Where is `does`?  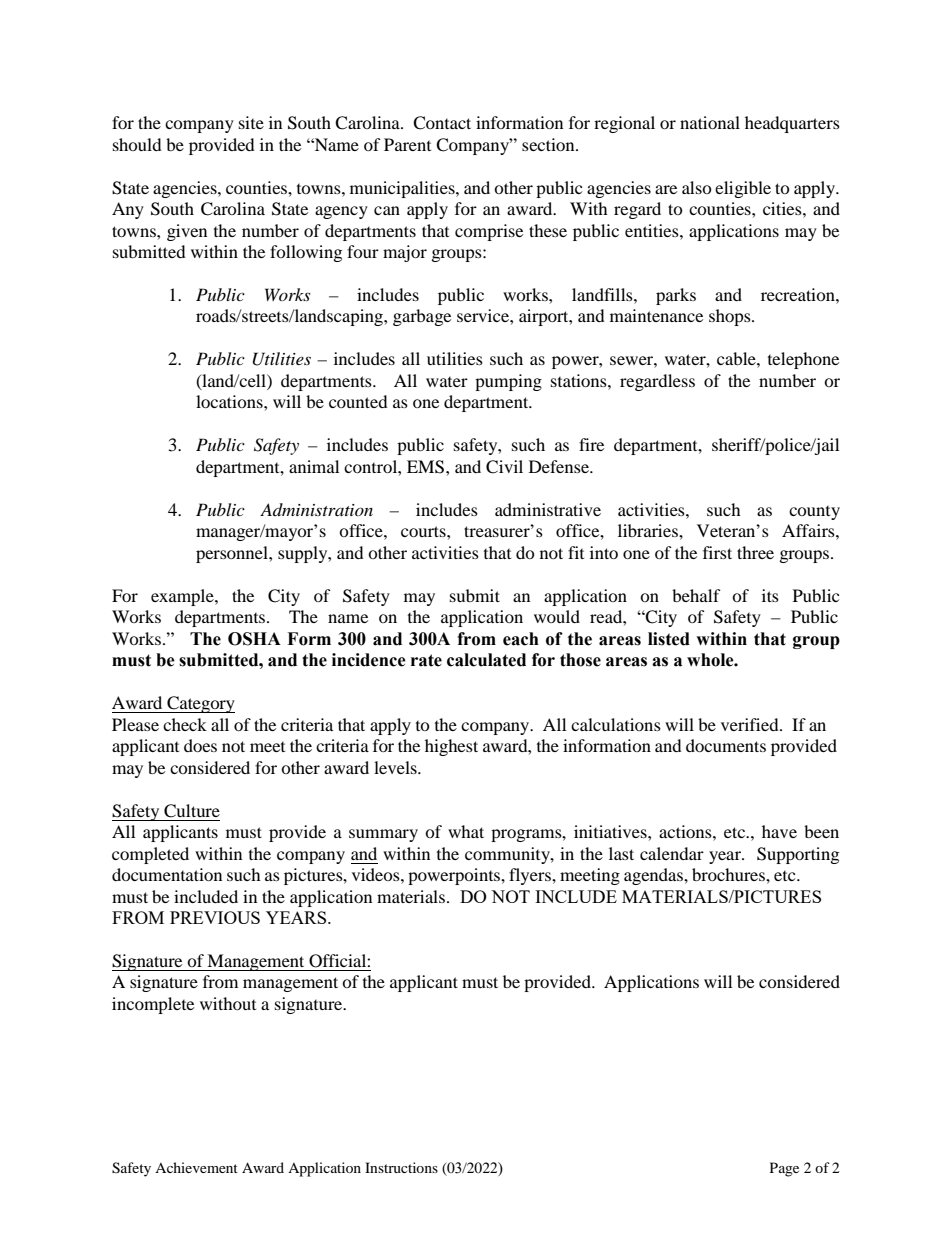
does is located at coordinates (200, 745).
